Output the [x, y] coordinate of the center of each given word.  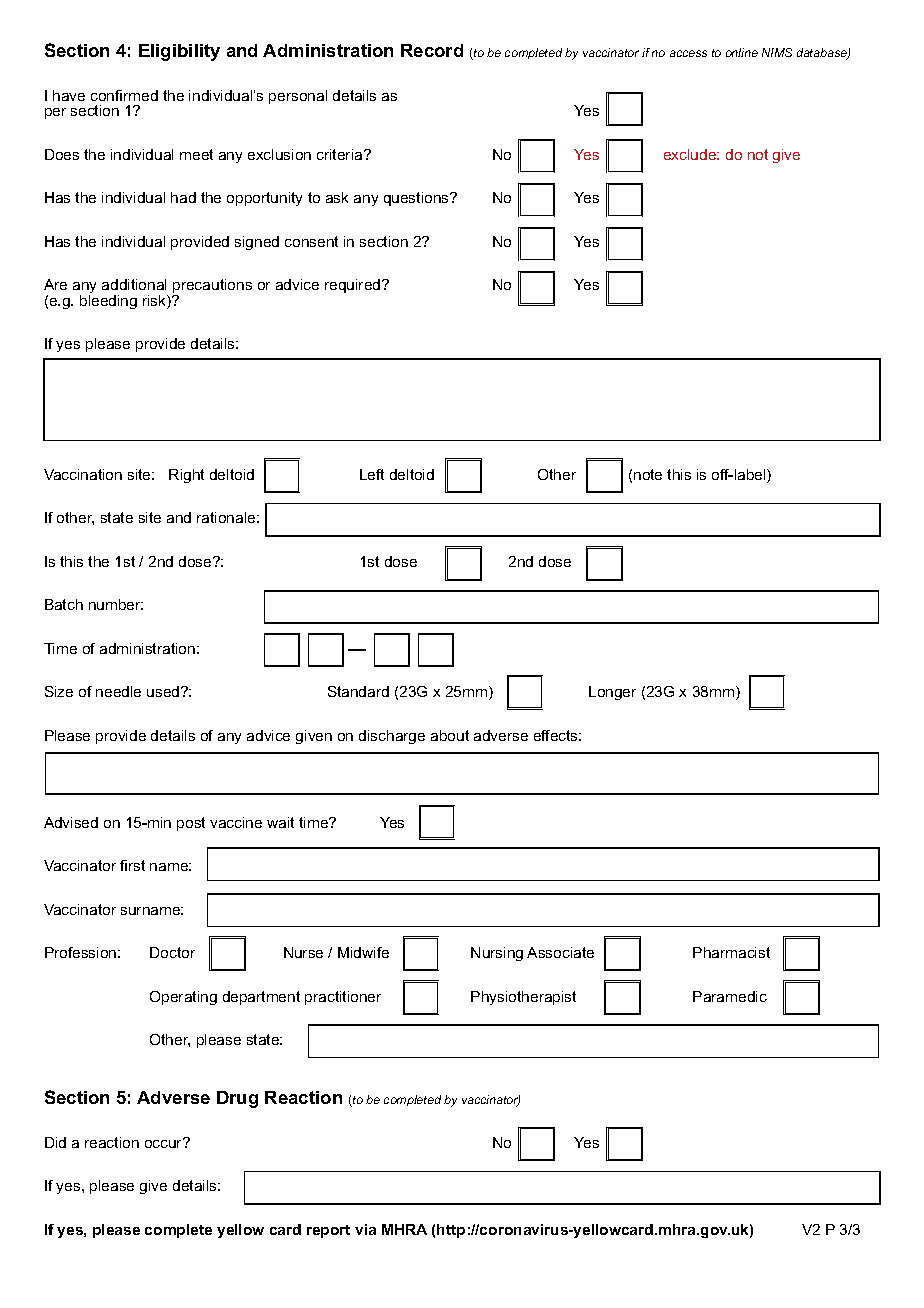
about [450, 735]
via [365, 1229]
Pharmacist [731, 952]
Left [372, 474]
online [742, 52]
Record [432, 50]
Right [186, 476]
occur [165, 1142]
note [648, 474]
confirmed [124, 95]
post [191, 824]
